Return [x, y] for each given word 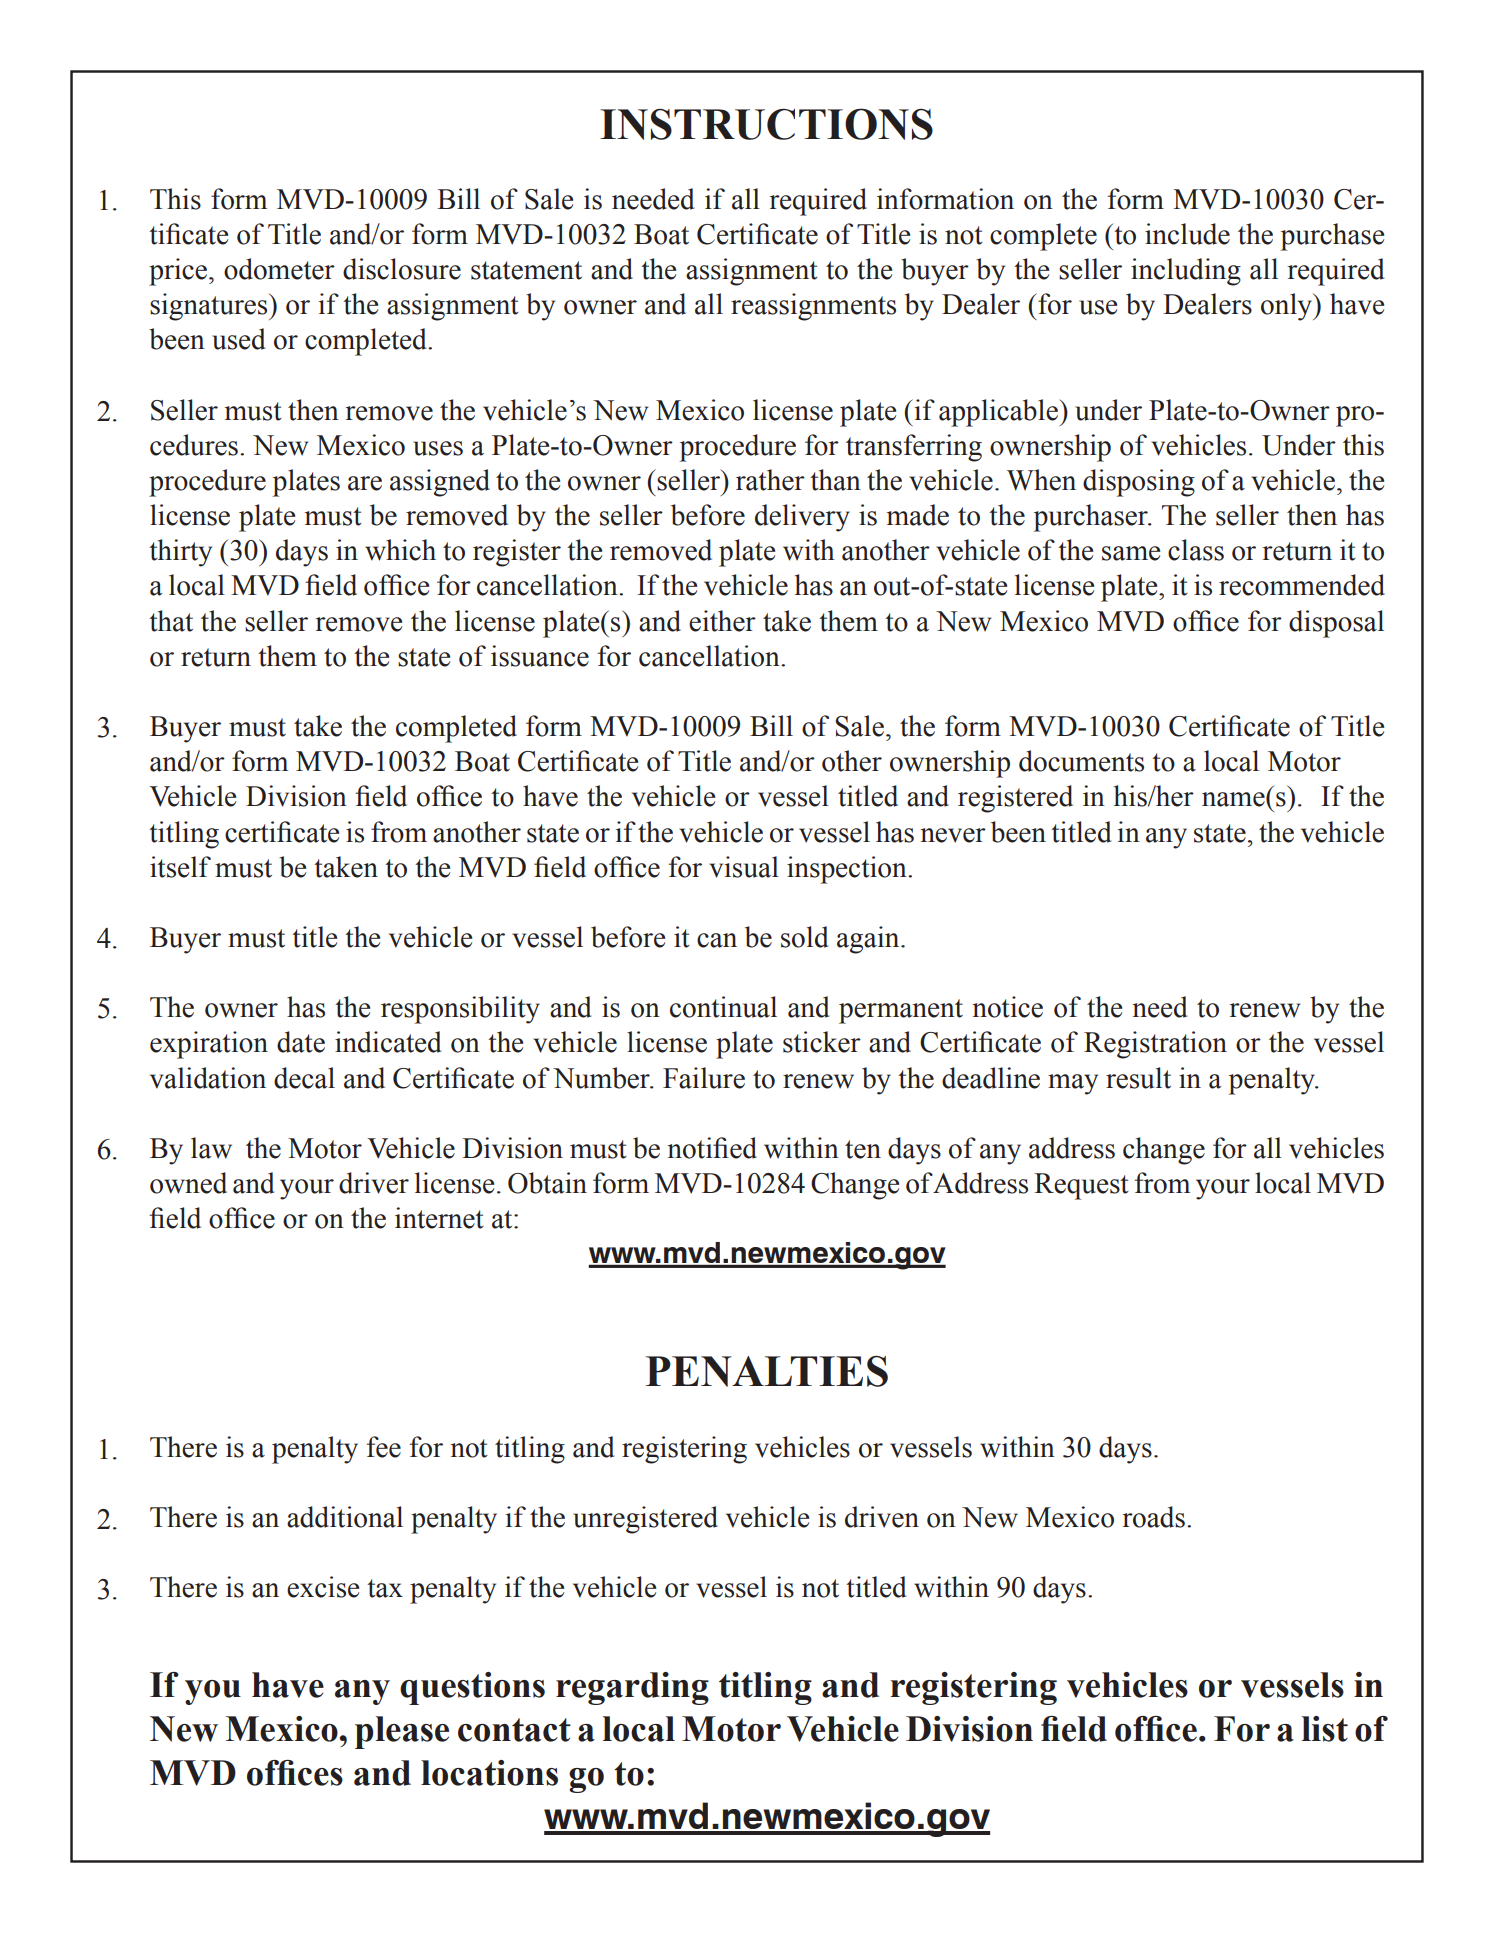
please [402, 1732]
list [1325, 1729]
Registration [1155, 1045]
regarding [632, 1688]
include [1187, 234]
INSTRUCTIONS [766, 124]
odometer [279, 269]
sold [804, 937]
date [301, 1042]
